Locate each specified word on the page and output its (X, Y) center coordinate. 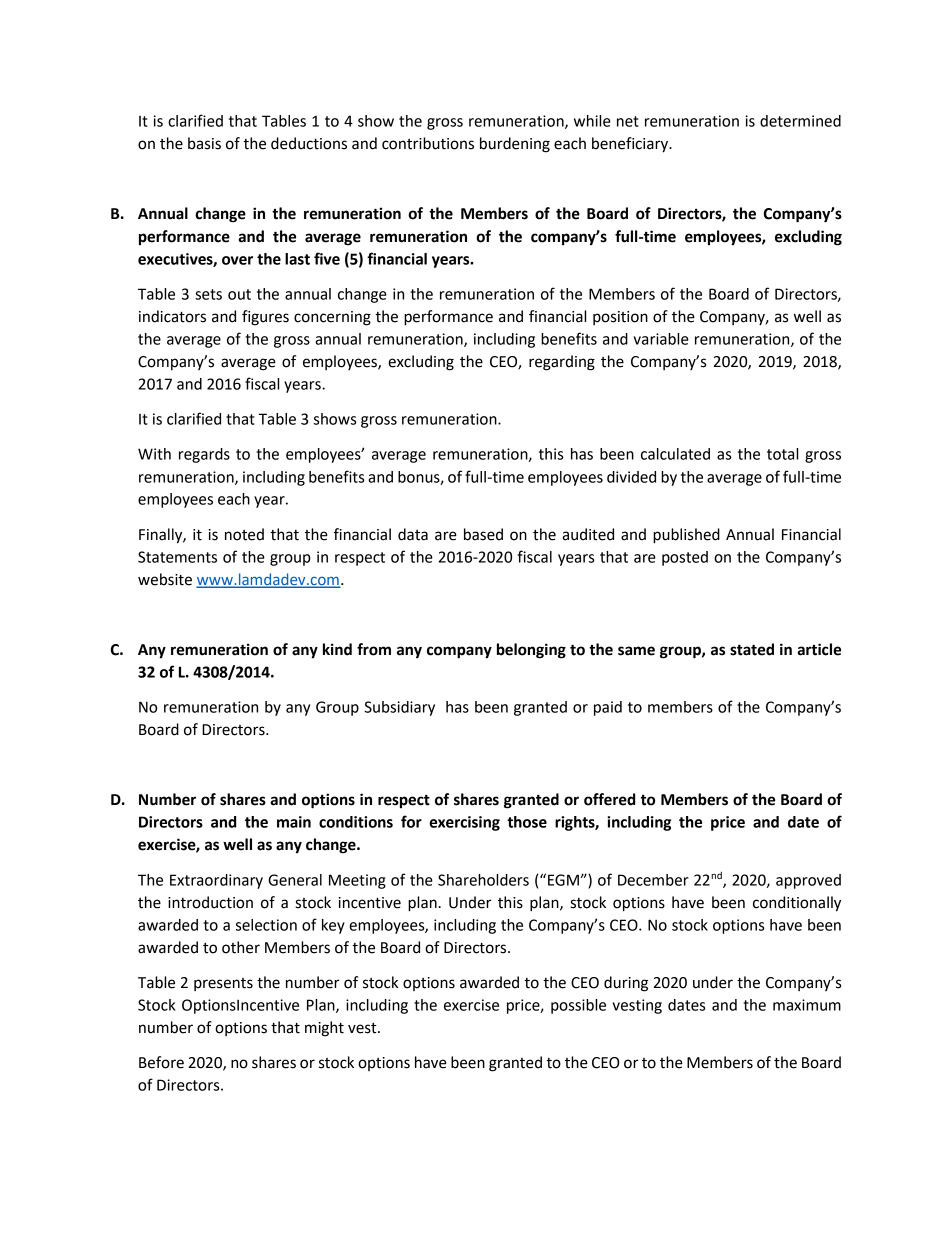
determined (800, 121)
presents (223, 984)
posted (685, 558)
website (165, 579)
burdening (515, 145)
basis (204, 143)
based (483, 534)
